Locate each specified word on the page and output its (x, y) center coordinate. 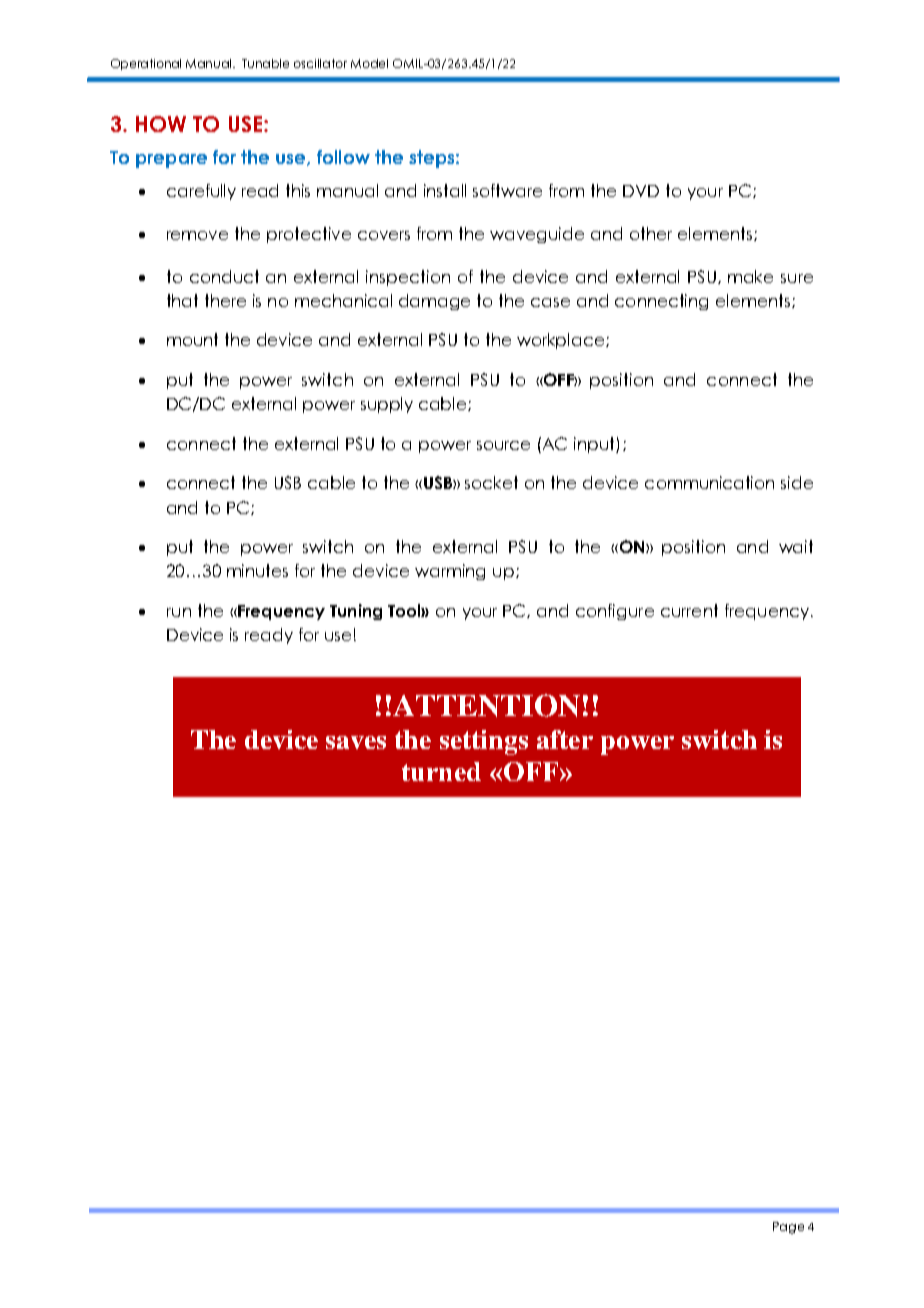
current (689, 610)
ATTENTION (486, 705)
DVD (641, 191)
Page (788, 1228)
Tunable (265, 63)
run (179, 612)
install (445, 190)
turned (441, 771)
